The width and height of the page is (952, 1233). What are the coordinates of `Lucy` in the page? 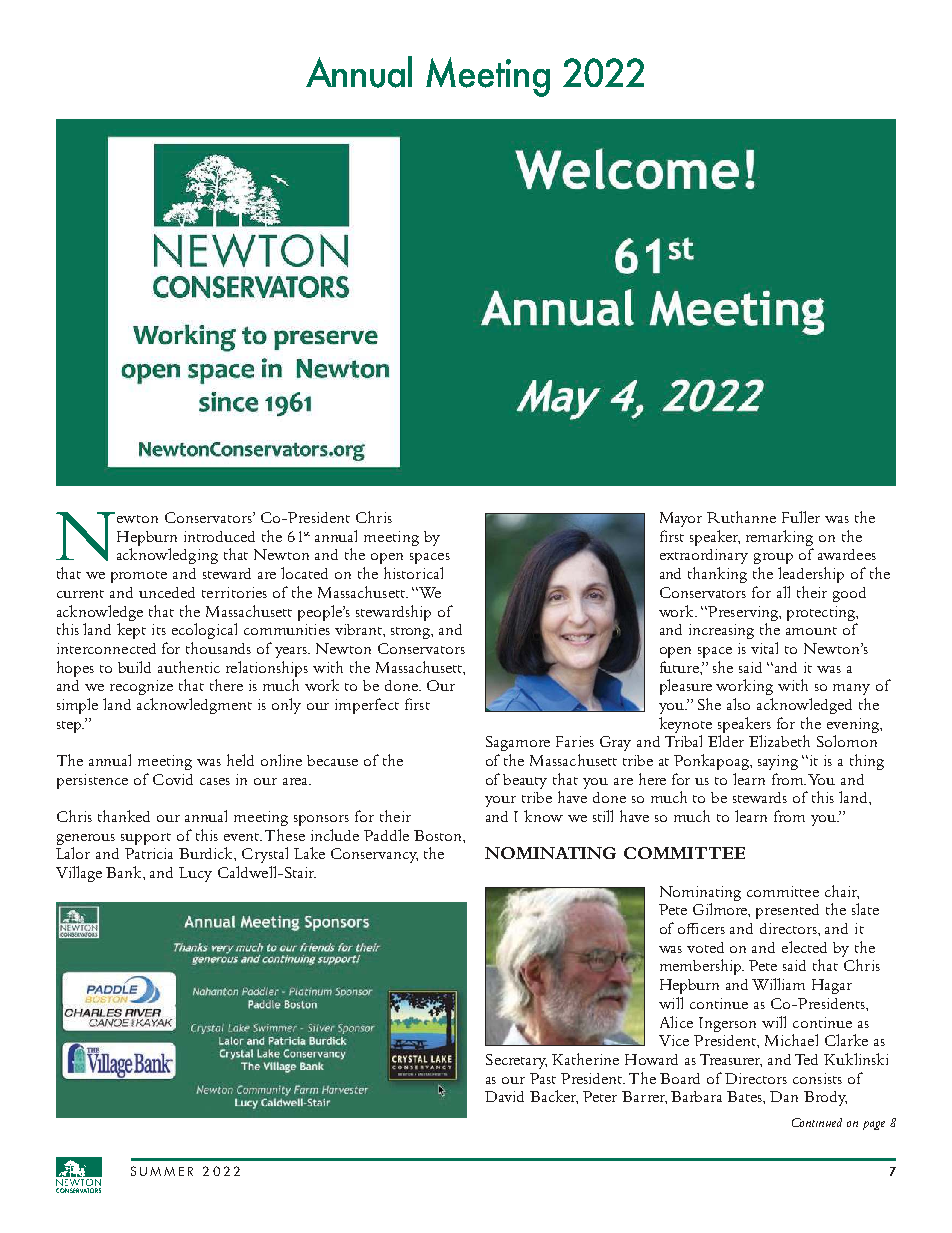 It's located at (195, 874).
